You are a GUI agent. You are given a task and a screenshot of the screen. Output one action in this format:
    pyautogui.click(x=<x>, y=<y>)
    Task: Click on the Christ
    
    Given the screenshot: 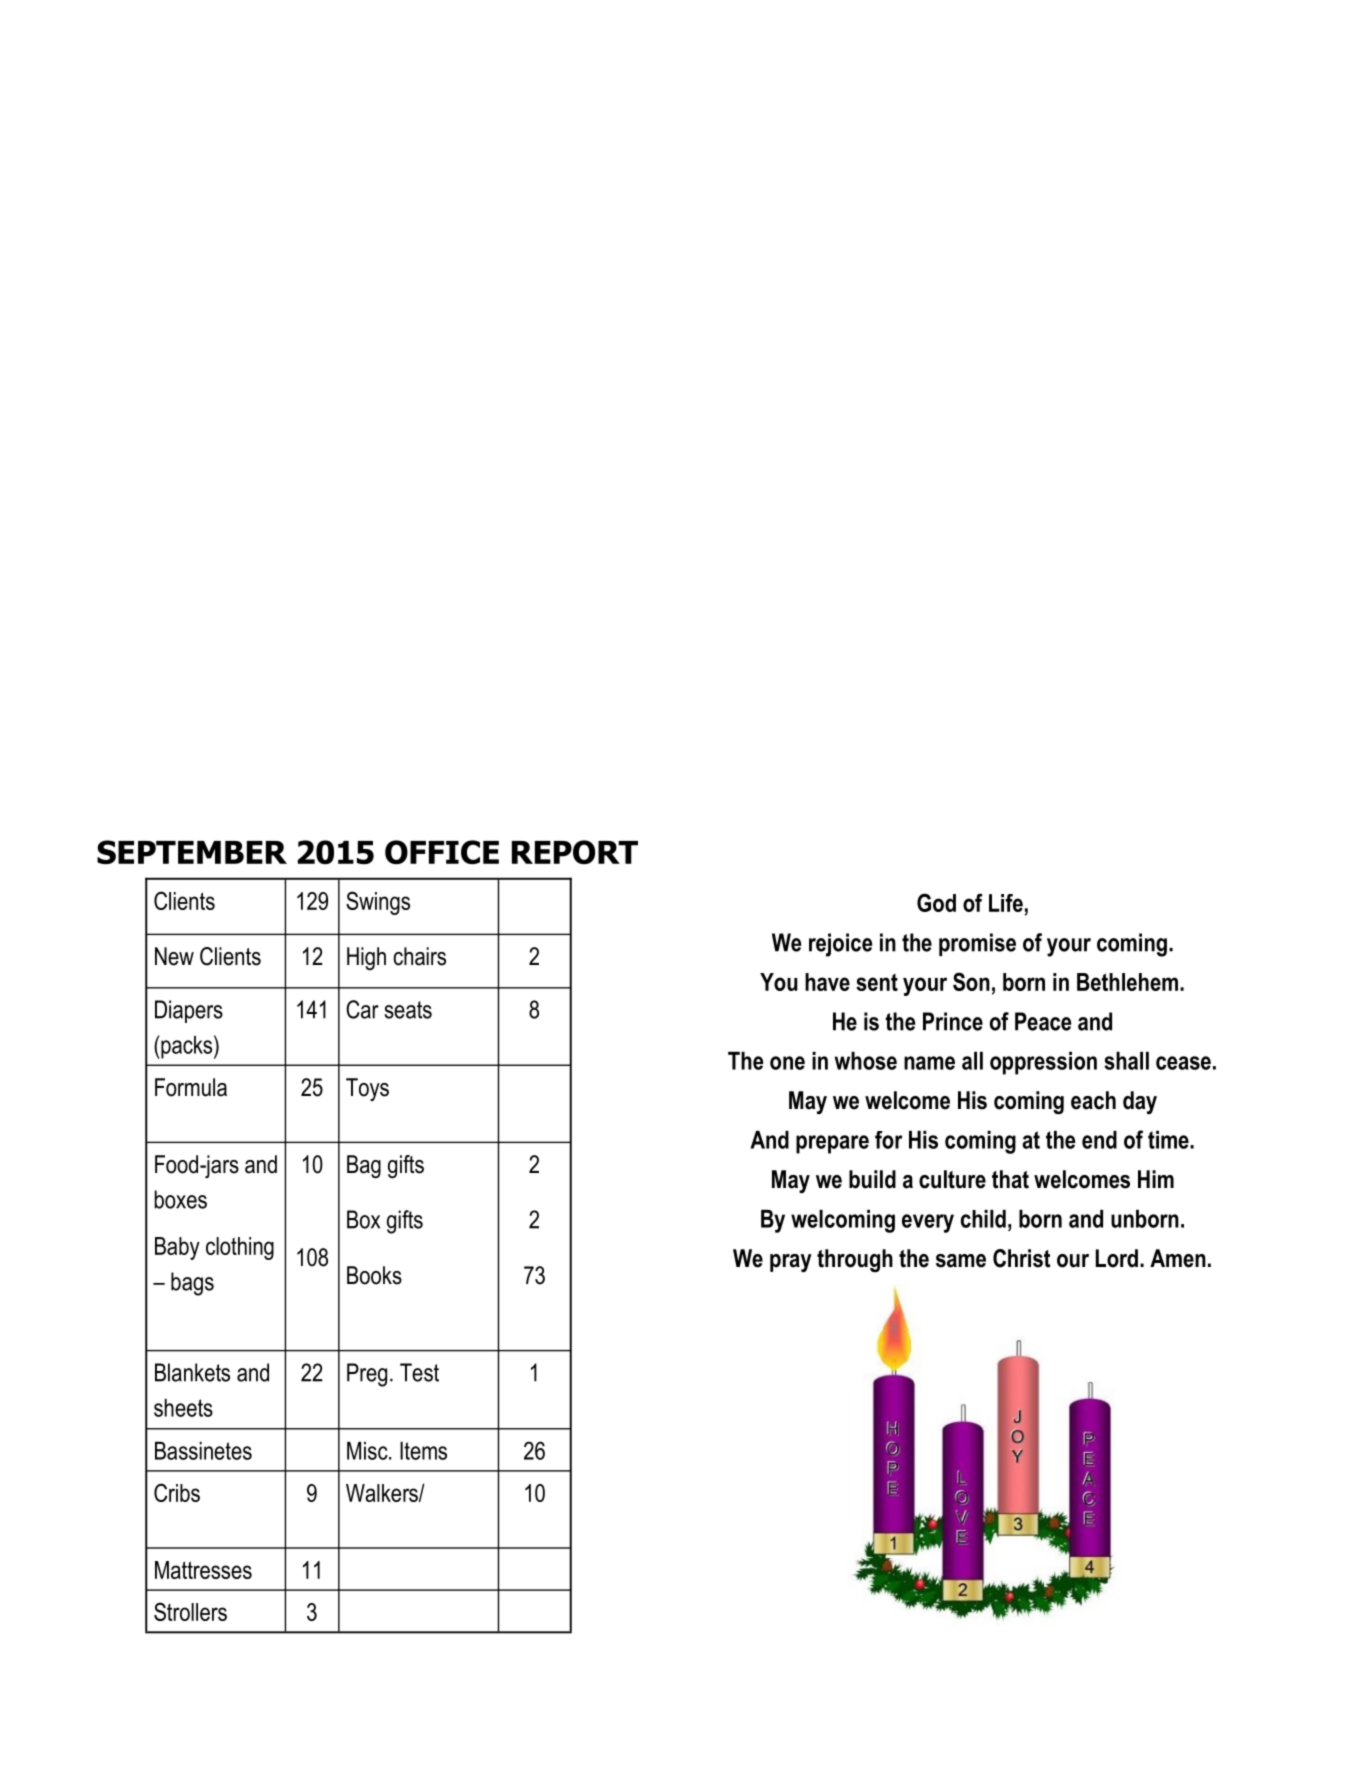 What is the action you would take?
    pyautogui.click(x=1021, y=1258)
